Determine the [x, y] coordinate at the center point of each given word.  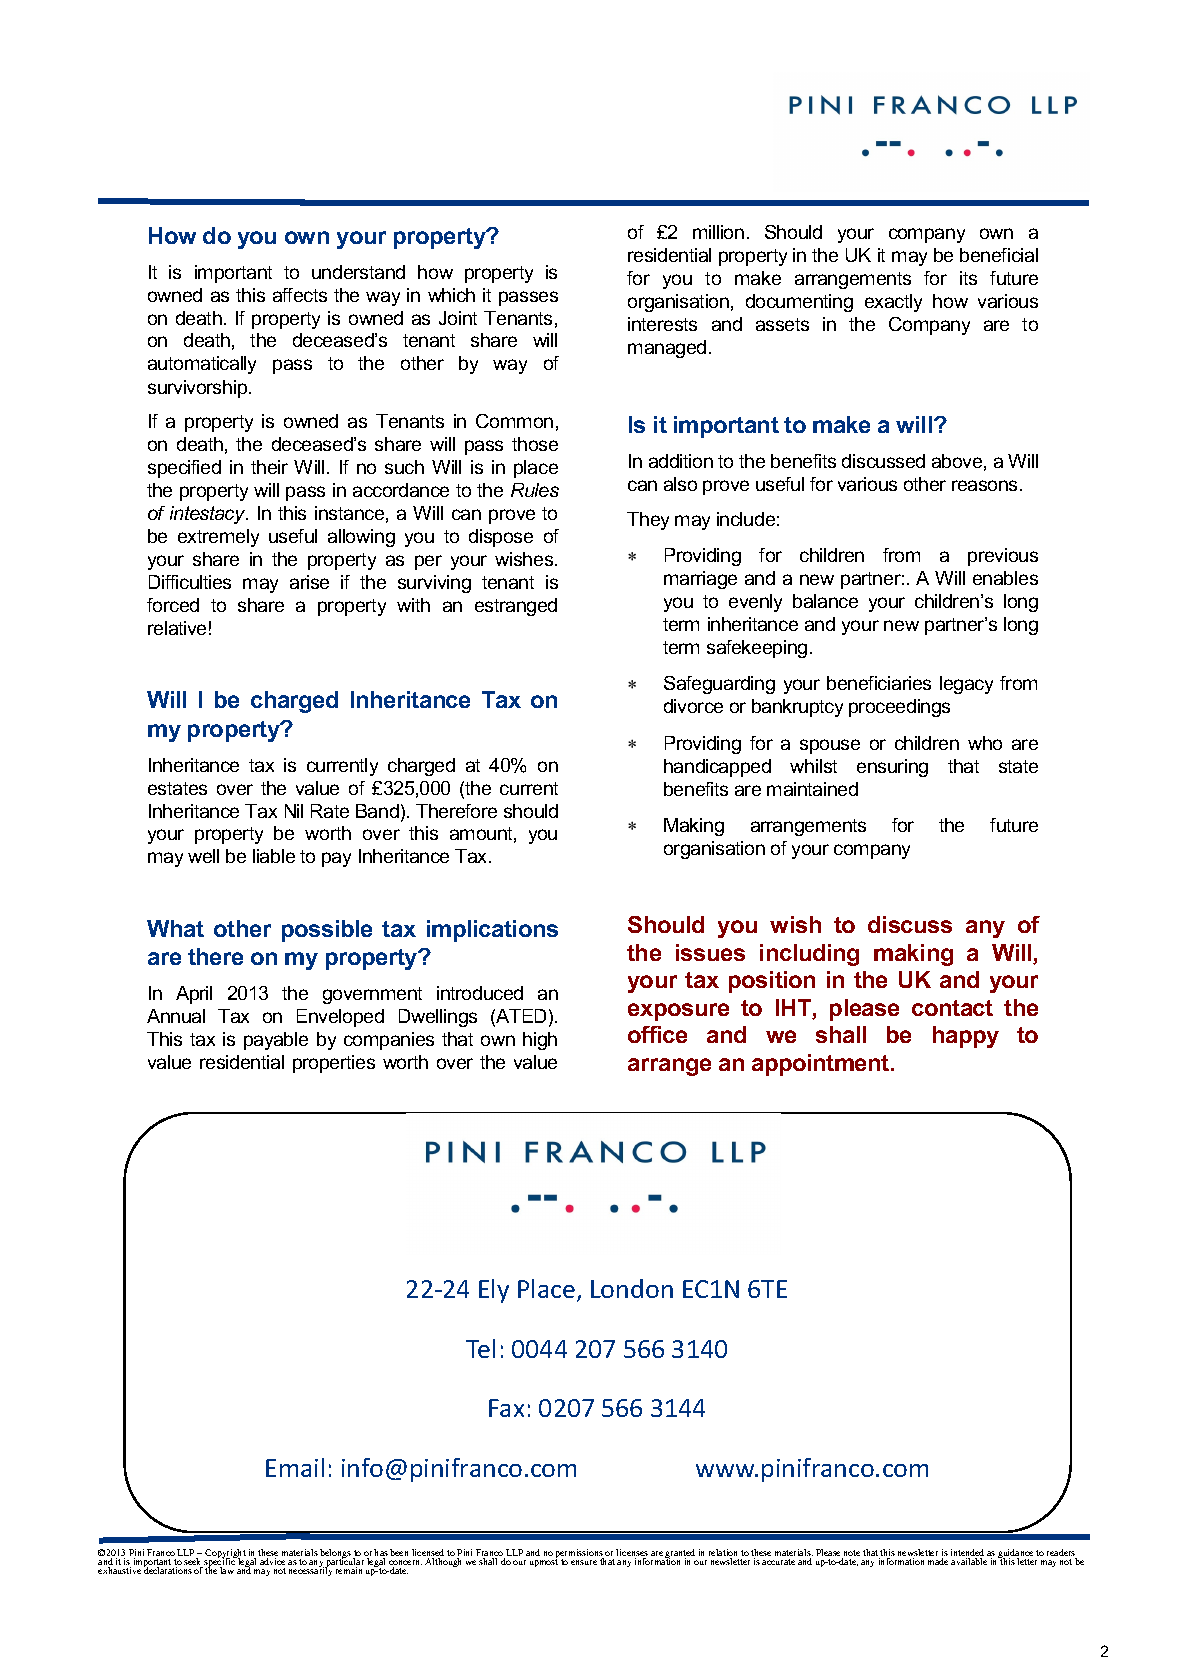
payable [276, 1041]
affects [300, 295]
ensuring [892, 768]
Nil [294, 811]
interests [662, 324]
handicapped [717, 768]
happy [966, 1037]
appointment [822, 1065]
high [540, 1041]
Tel [480, 1348]
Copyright [226, 1555]
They [648, 521]
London [632, 1288]
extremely [218, 538]
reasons [986, 485]
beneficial [999, 255]
